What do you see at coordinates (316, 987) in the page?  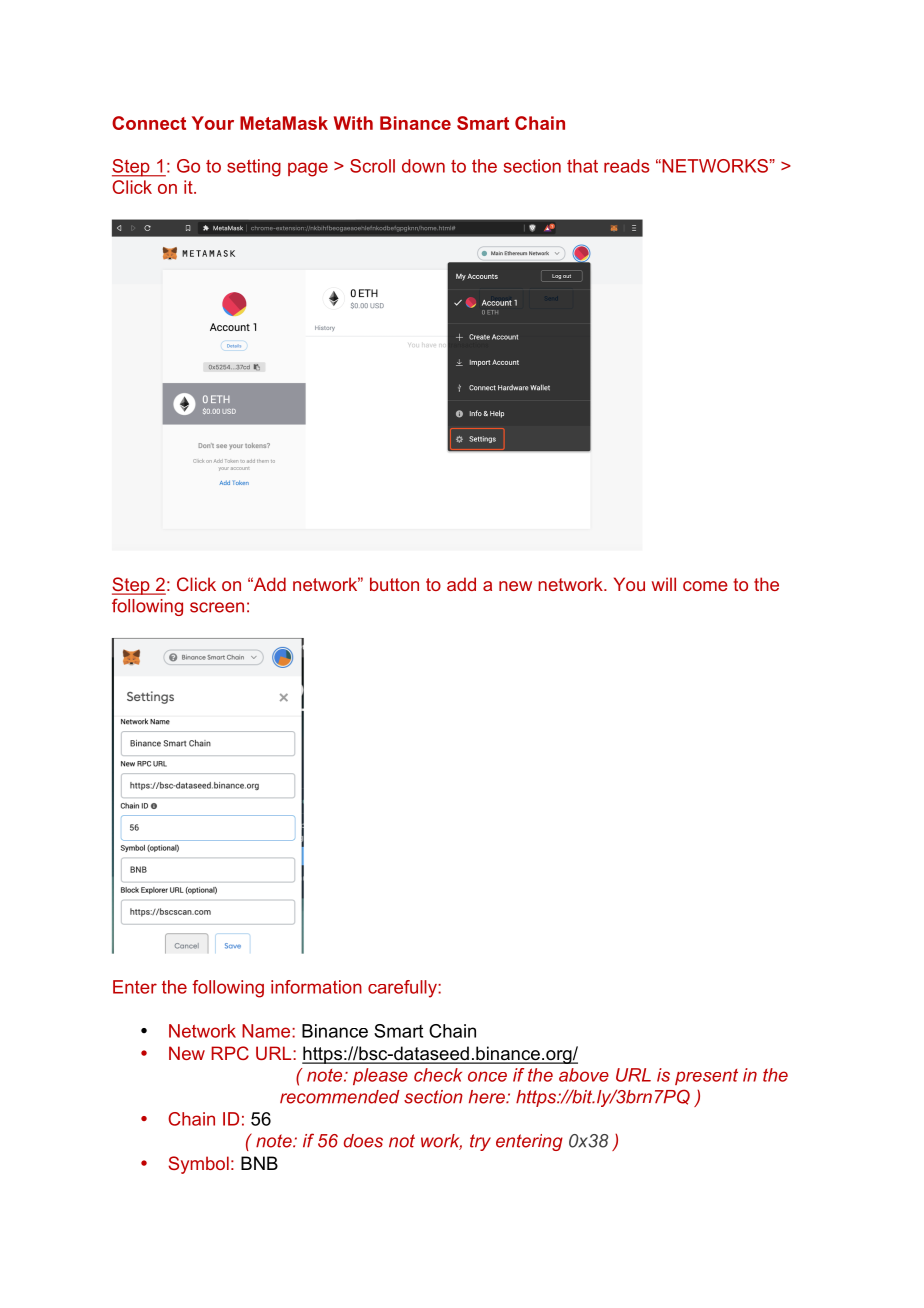 I see `information` at bounding box center [316, 987].
